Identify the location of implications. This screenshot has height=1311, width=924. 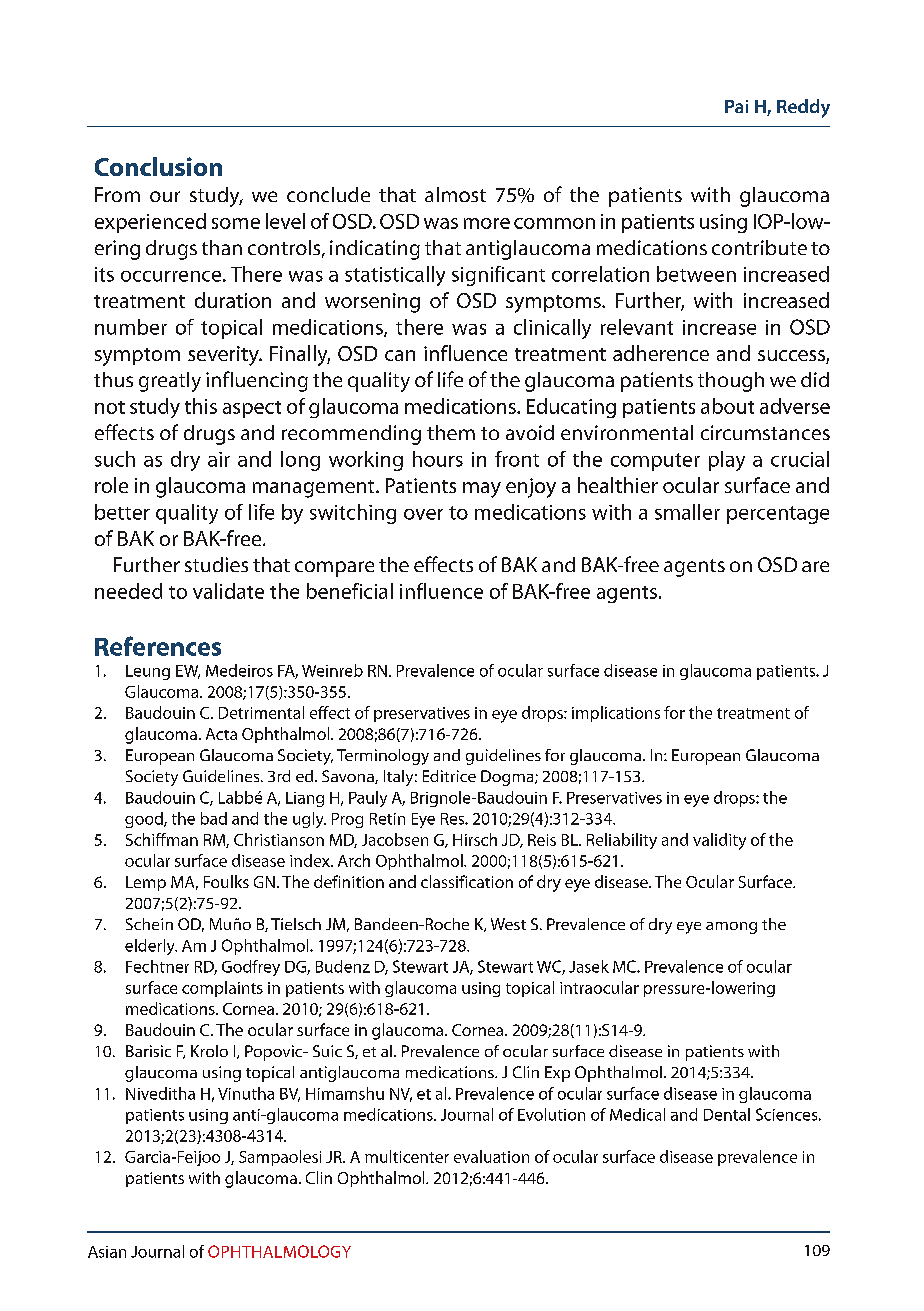
(616, 714).
